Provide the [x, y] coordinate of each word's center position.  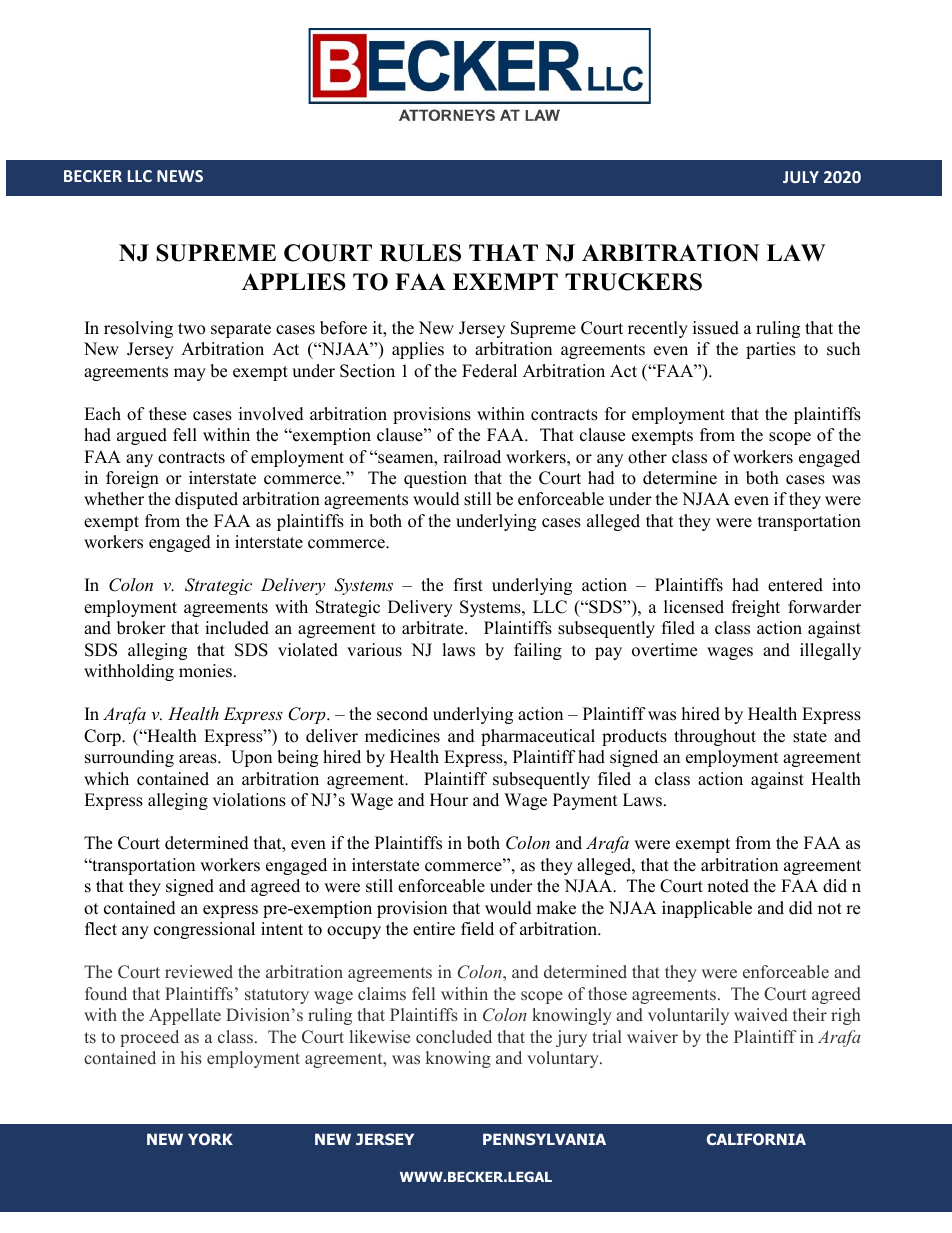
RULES [420, 253]
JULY [801, 177]
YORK [210, 1139]
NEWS [180, 176]
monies [207, 671]
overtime [664, 650]
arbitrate [434, 628]
